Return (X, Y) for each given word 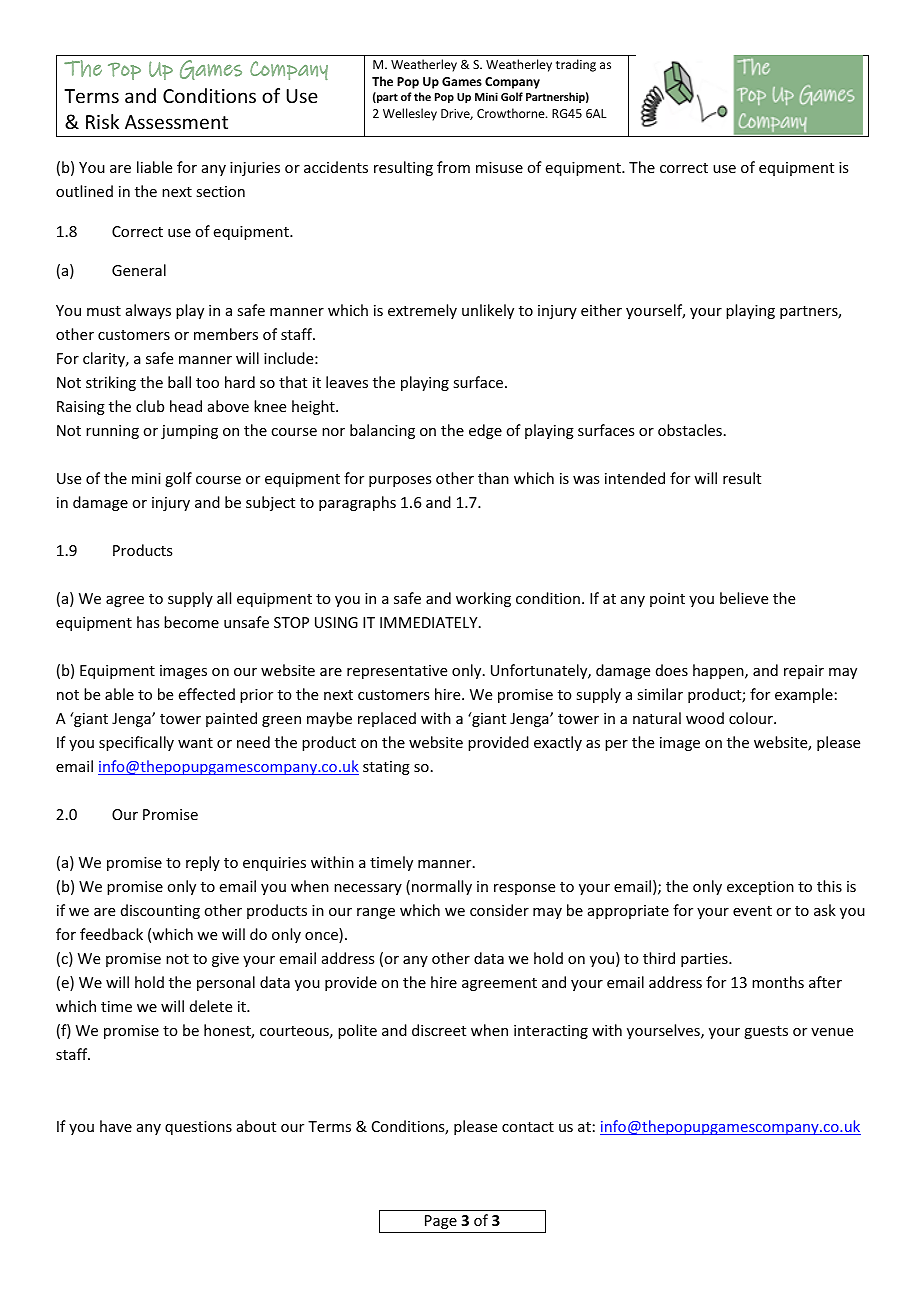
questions (198, 1128)
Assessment (176, 122)
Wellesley (410, 114)
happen (719, 671)
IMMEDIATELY (430, 622)
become (191, 622)
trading (576, 65)
